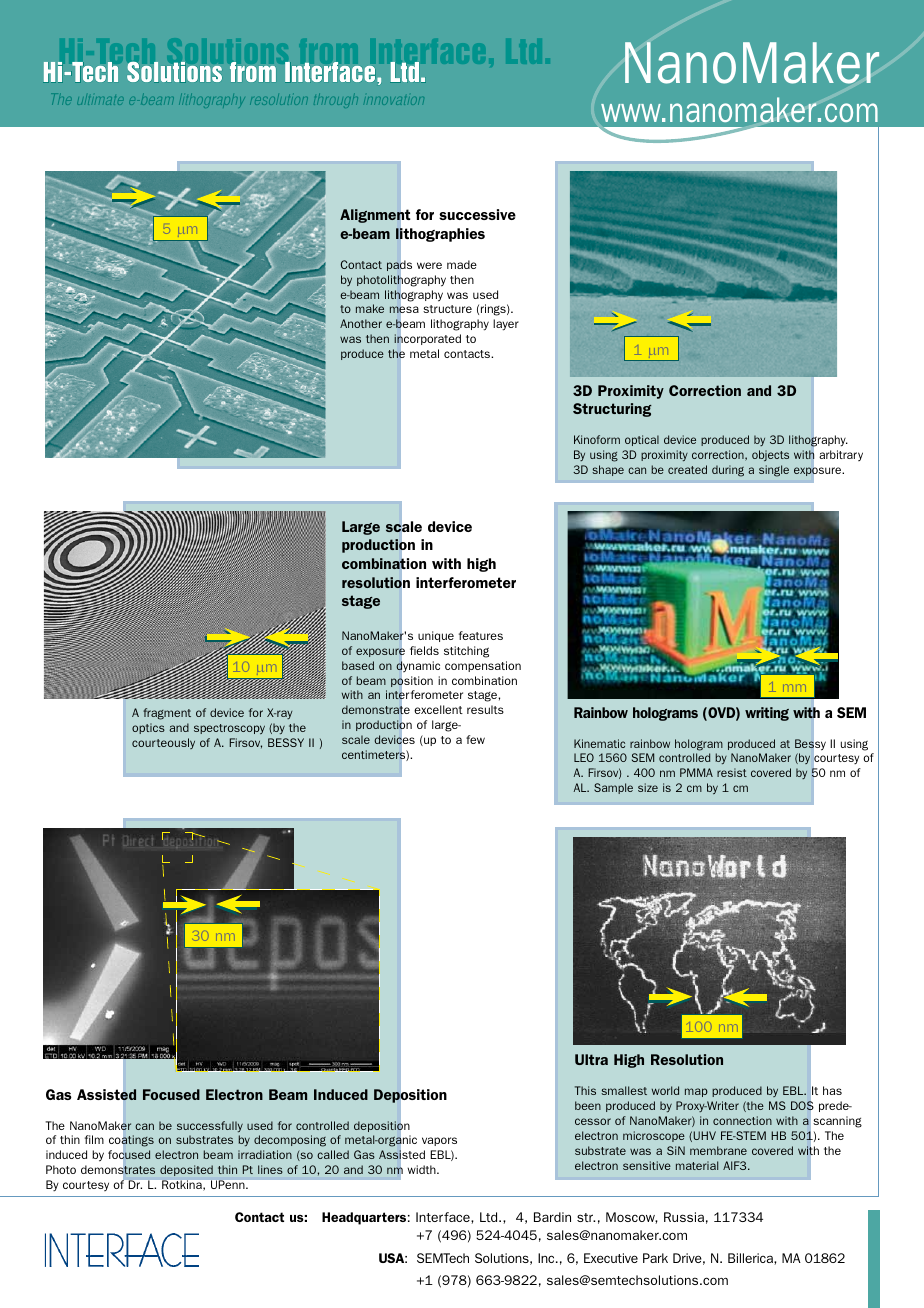 The height and width of the page is (1308, 924). Describe the element at coordinates (767, 714) in the page. I see `writing` at that location.
